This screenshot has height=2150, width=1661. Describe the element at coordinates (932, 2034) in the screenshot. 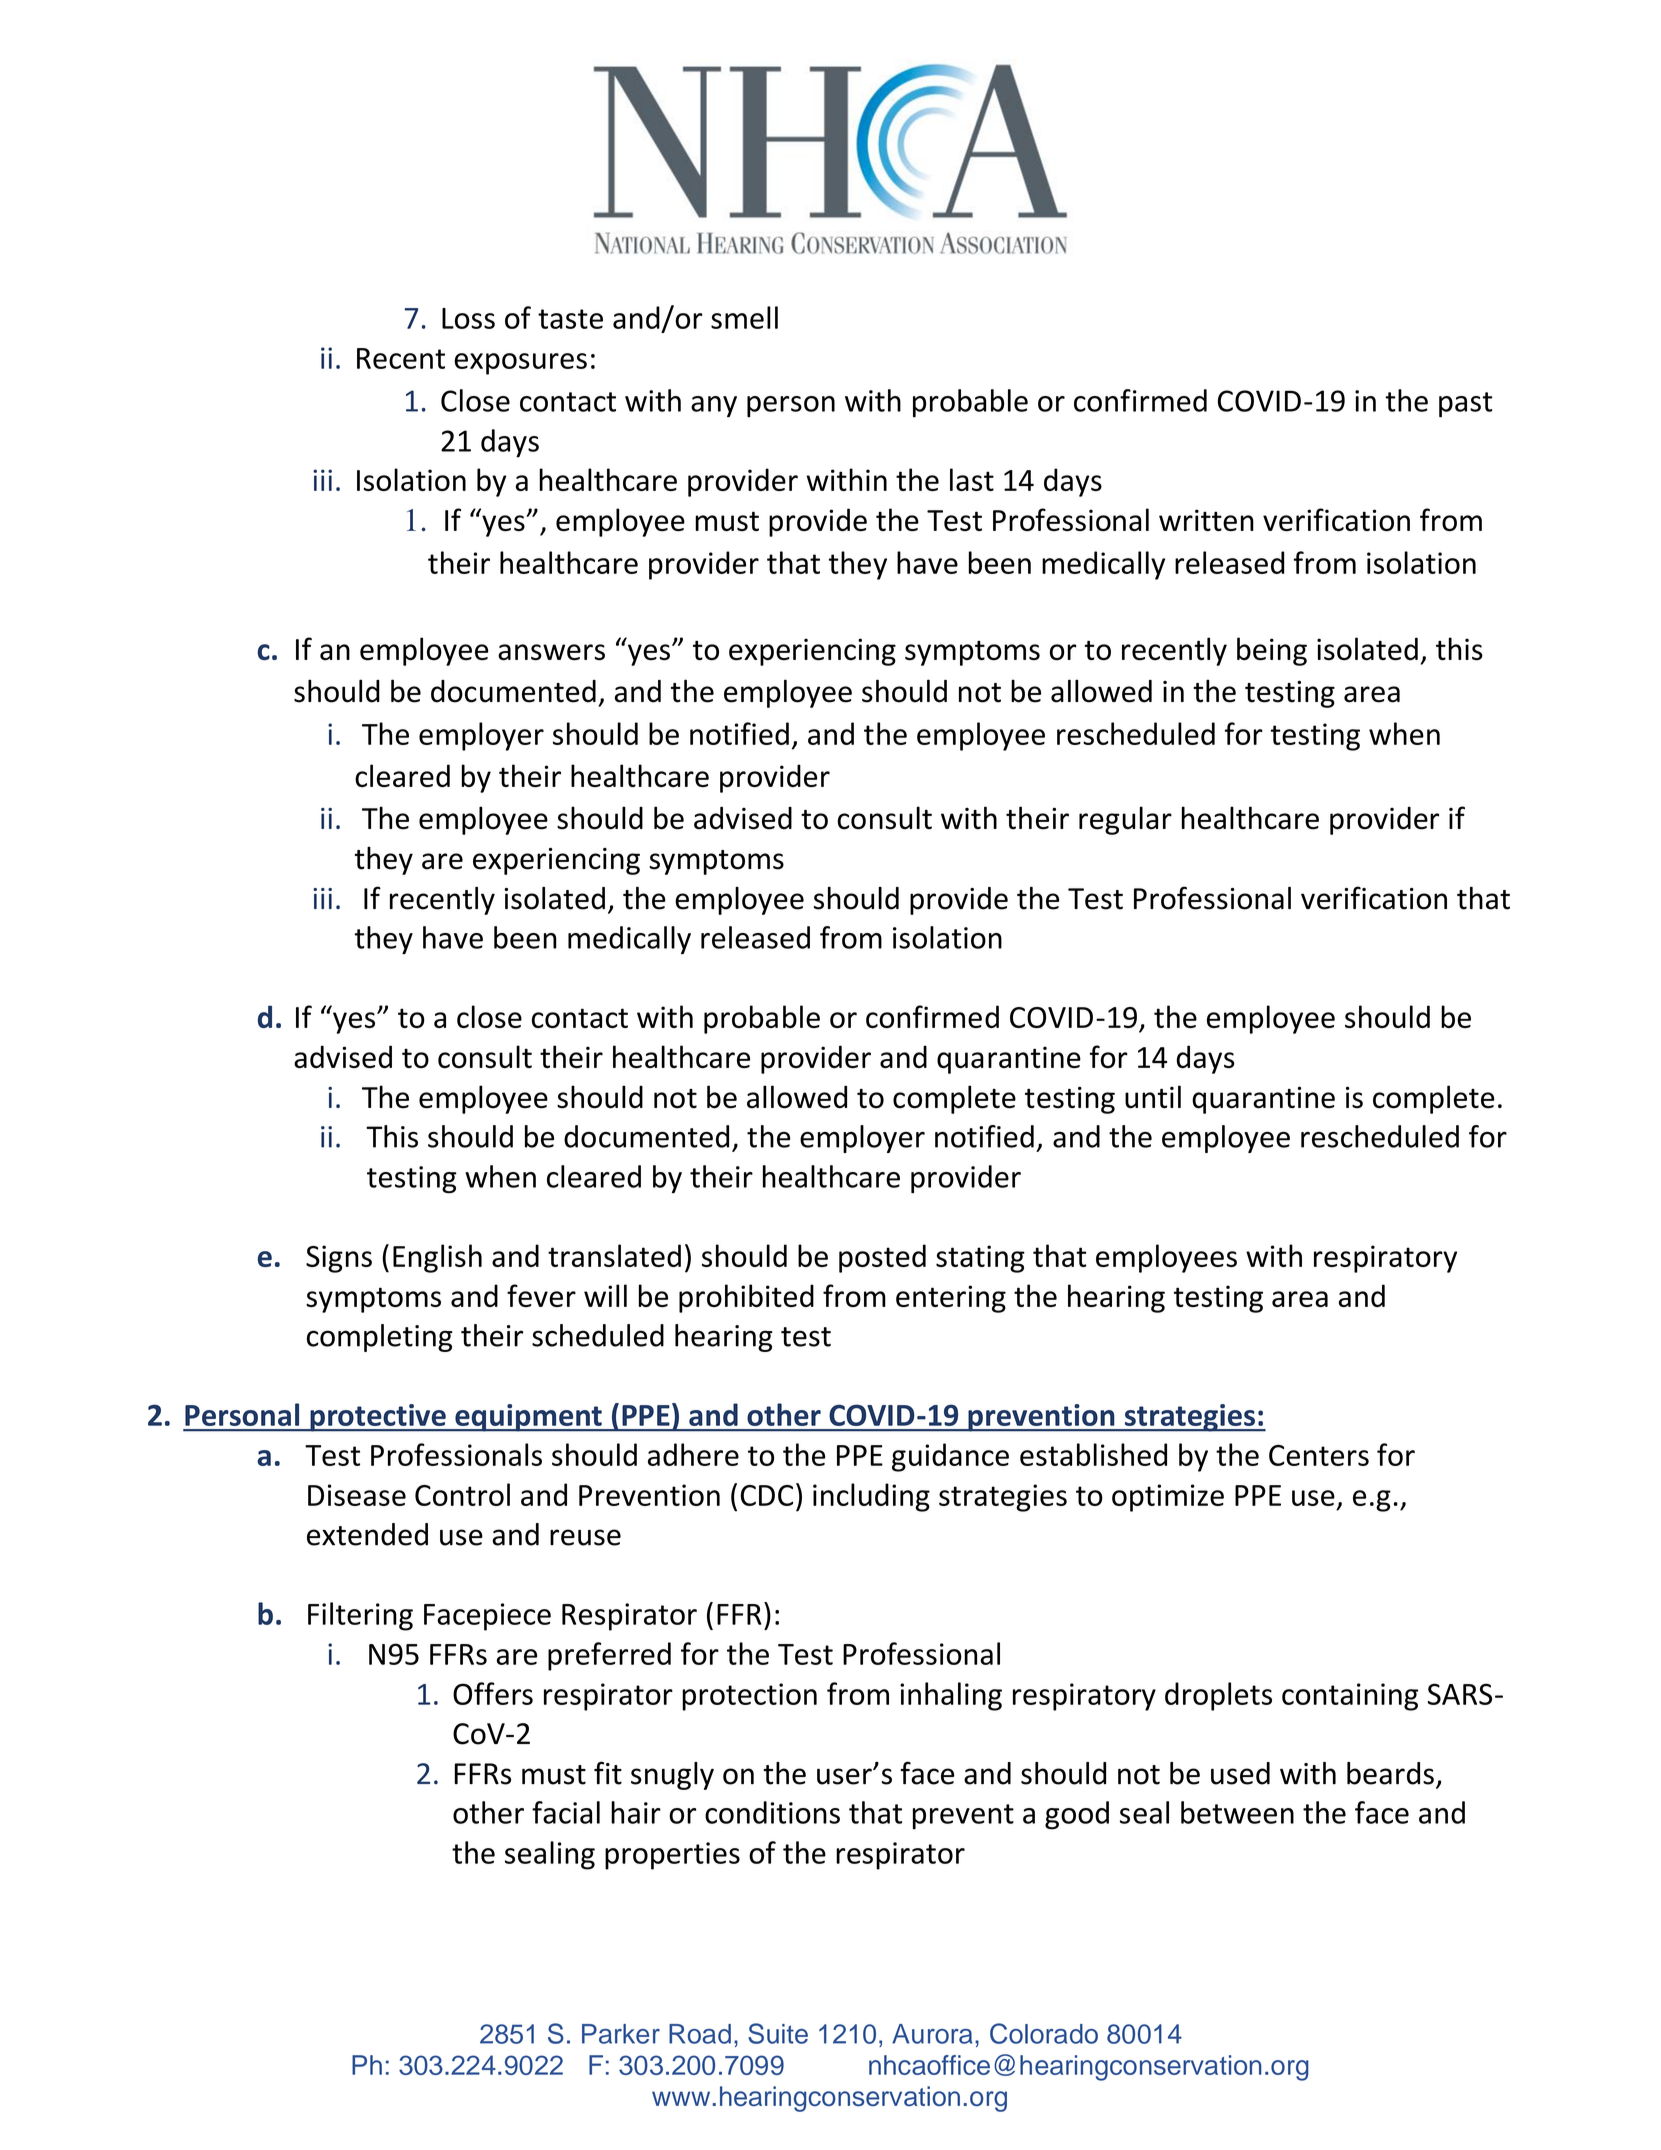

I see `Aurora` at that location.
